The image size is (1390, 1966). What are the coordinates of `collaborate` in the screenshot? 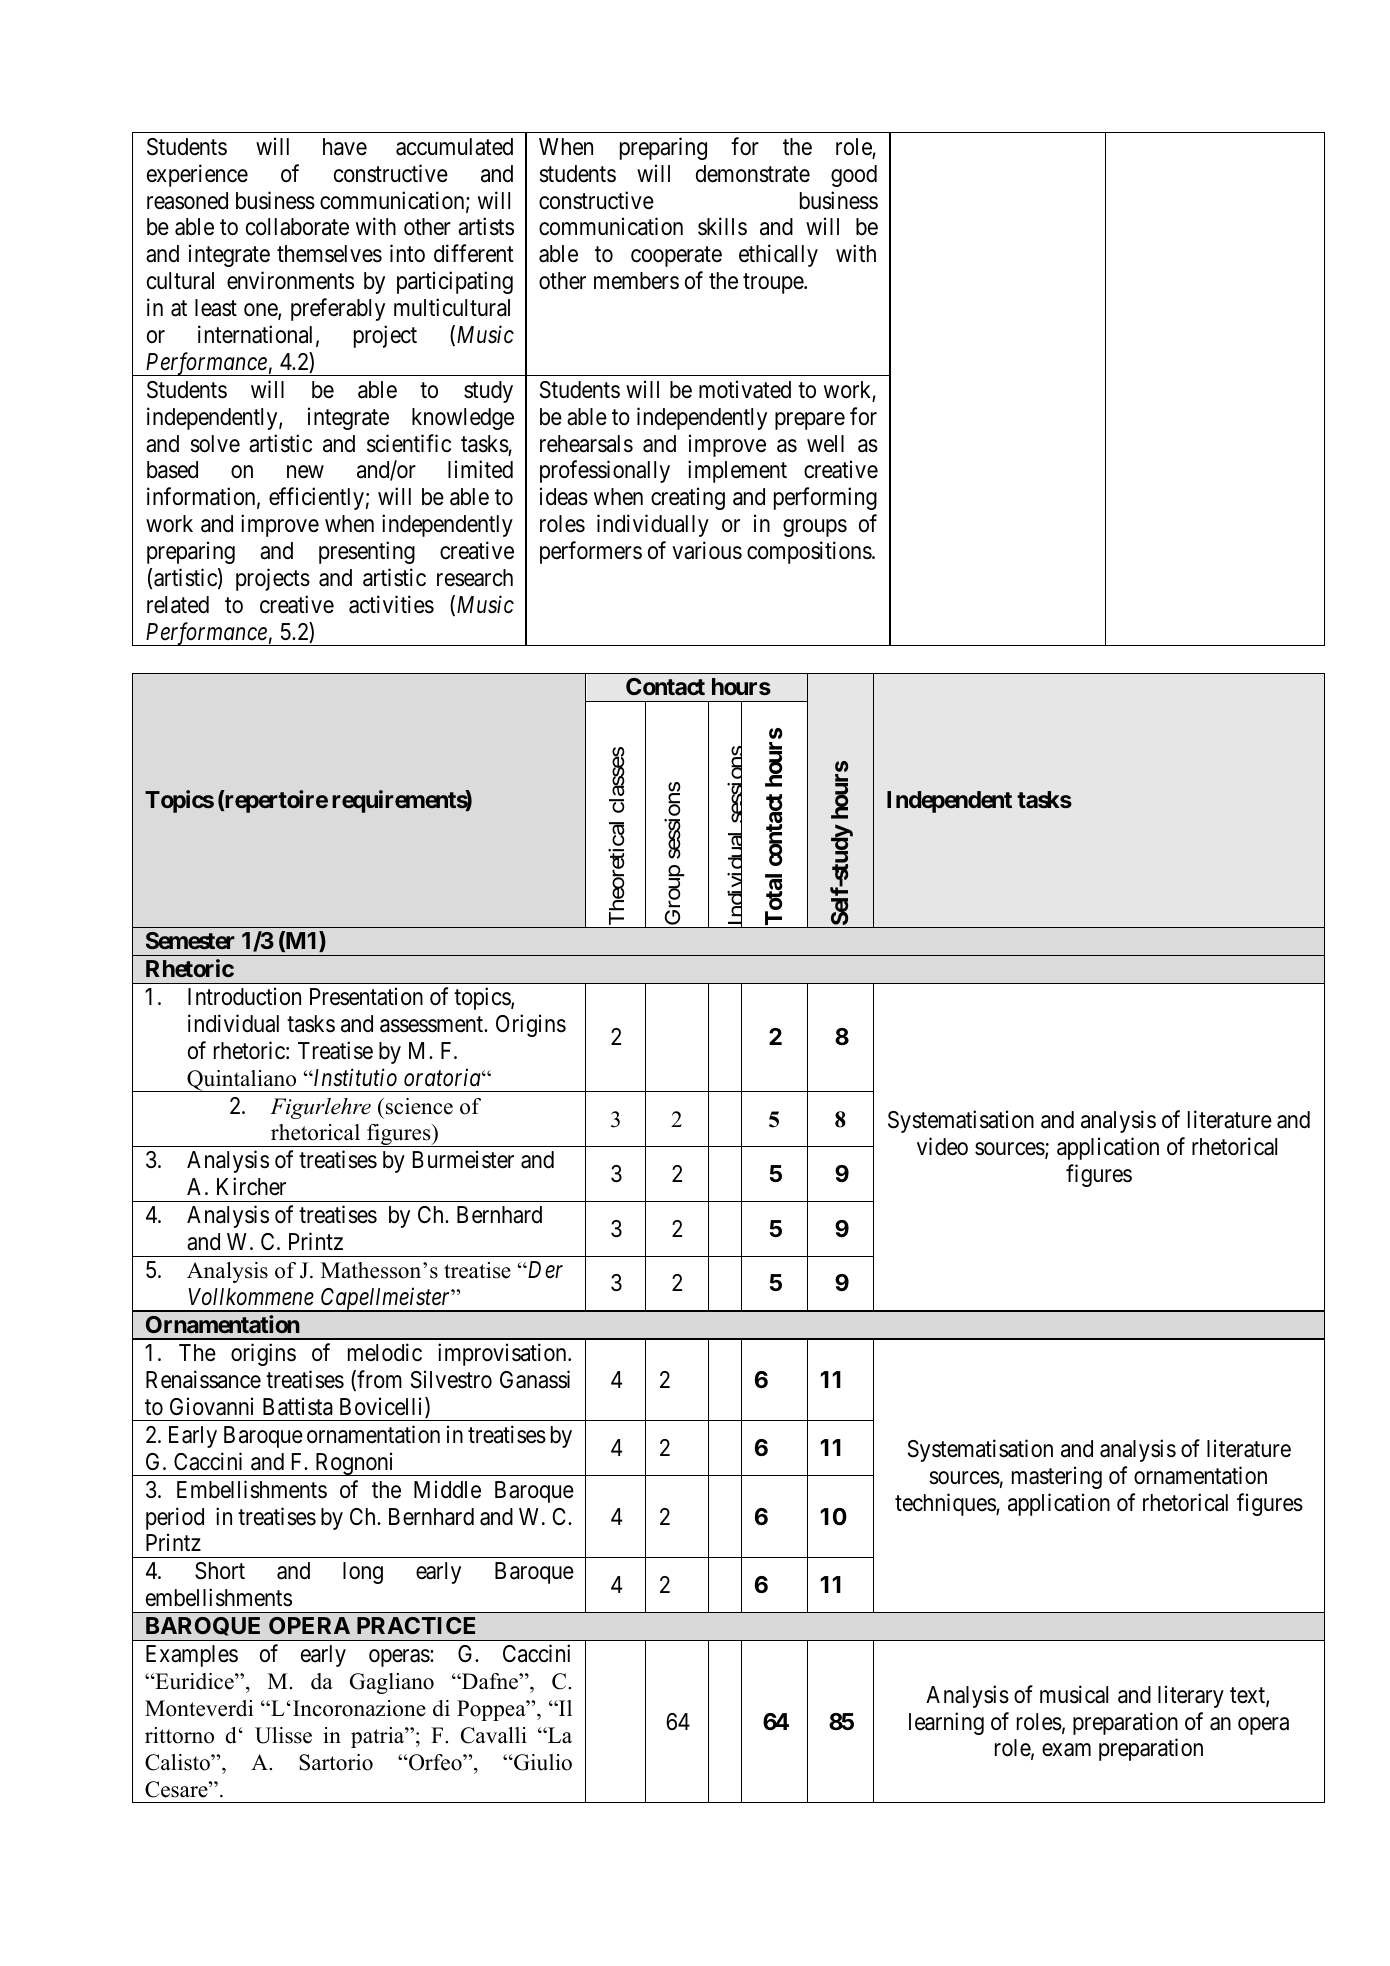 It's located at (297, 227).
